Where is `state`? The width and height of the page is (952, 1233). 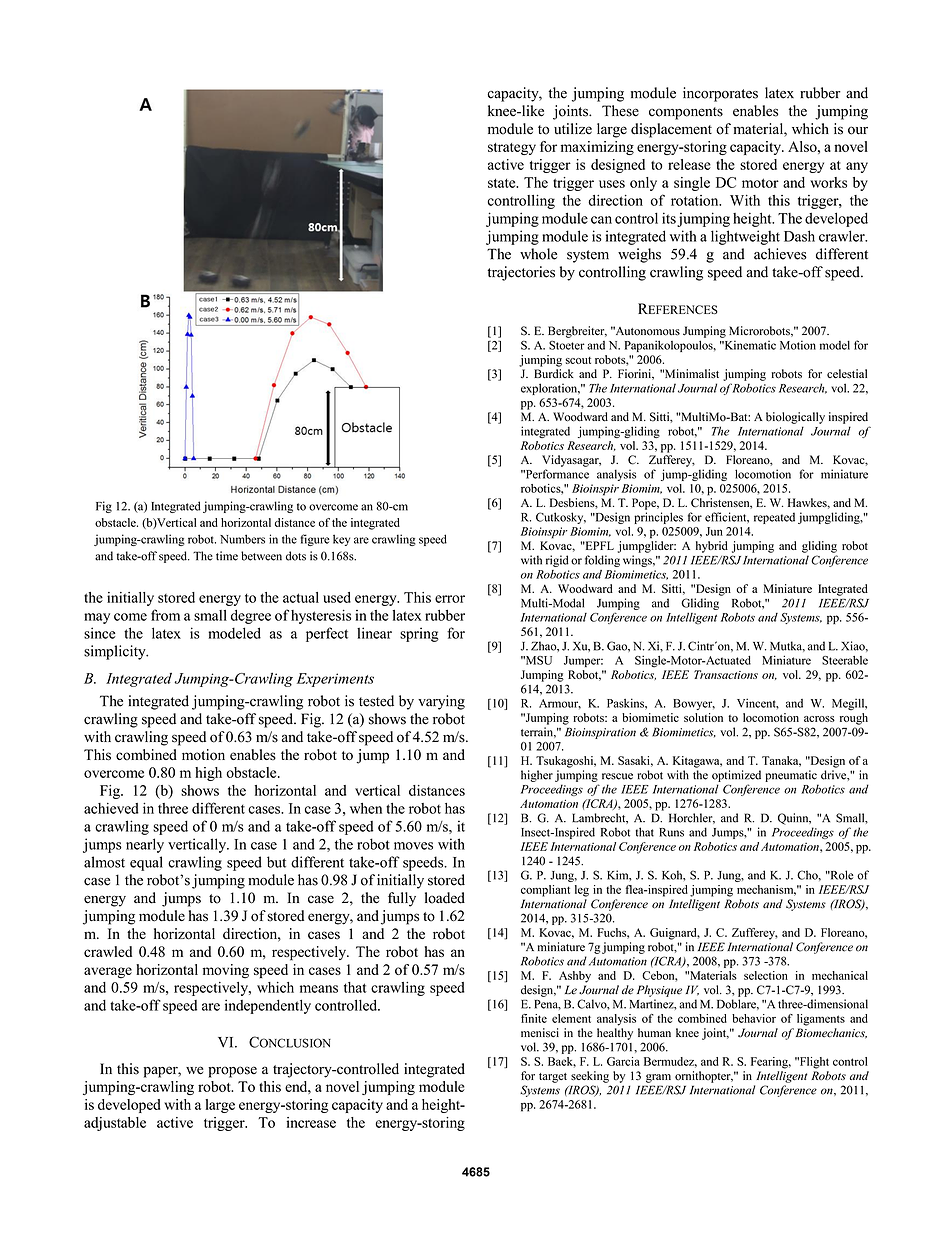
state is located at coordinates (503, 183).
